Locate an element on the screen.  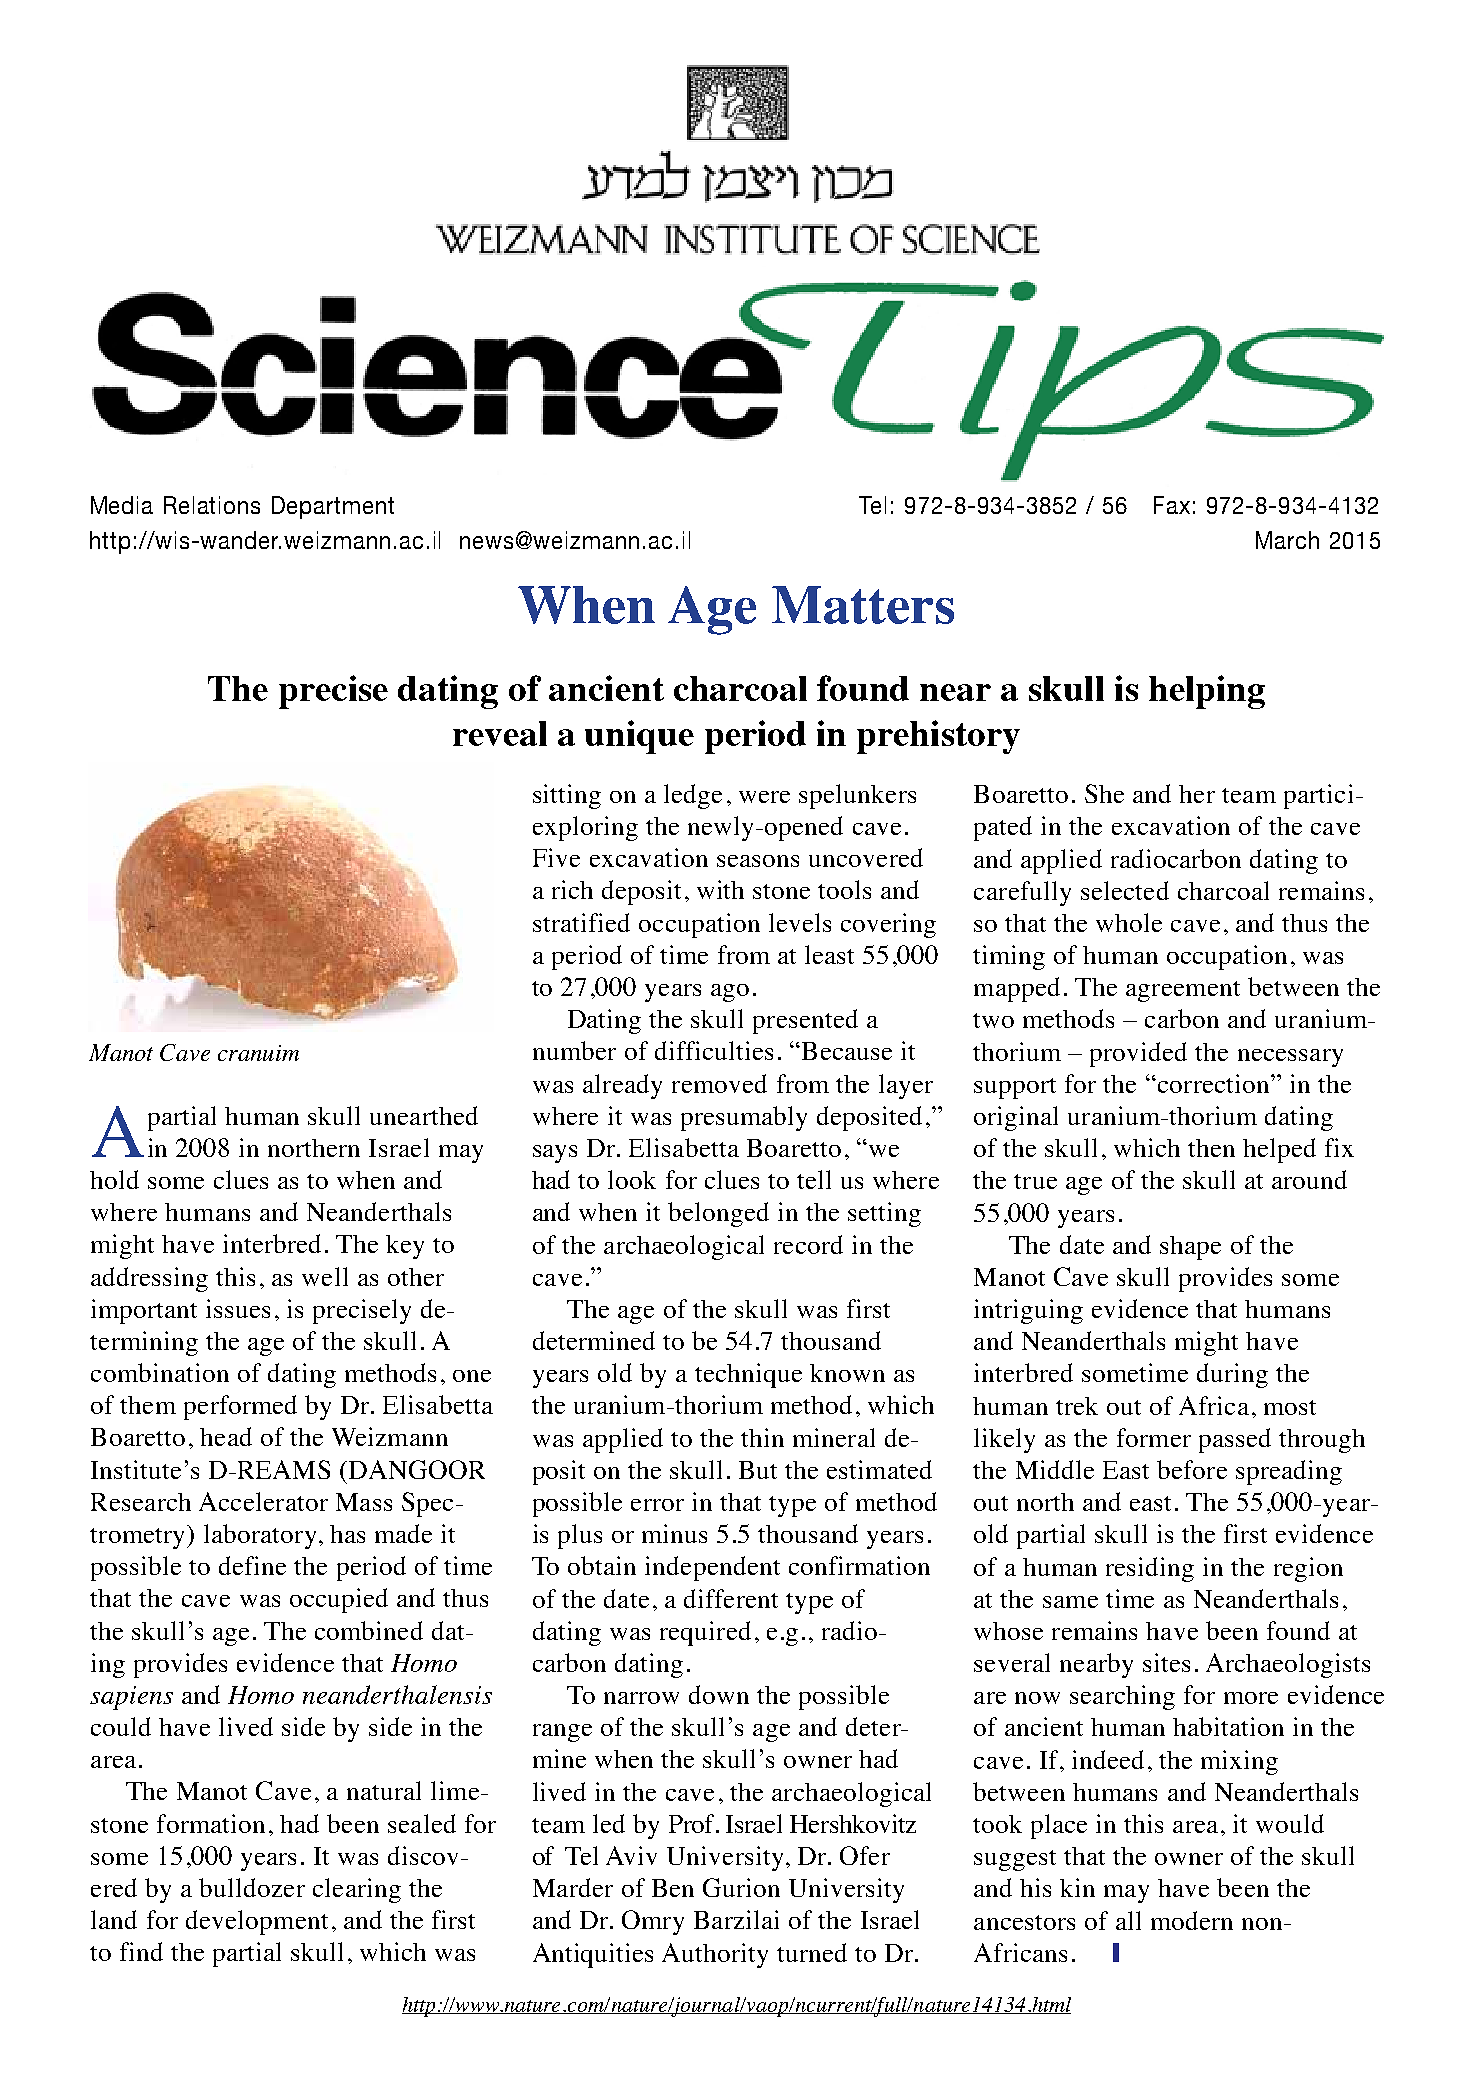
Matters is located at coordinates (863, 605).
